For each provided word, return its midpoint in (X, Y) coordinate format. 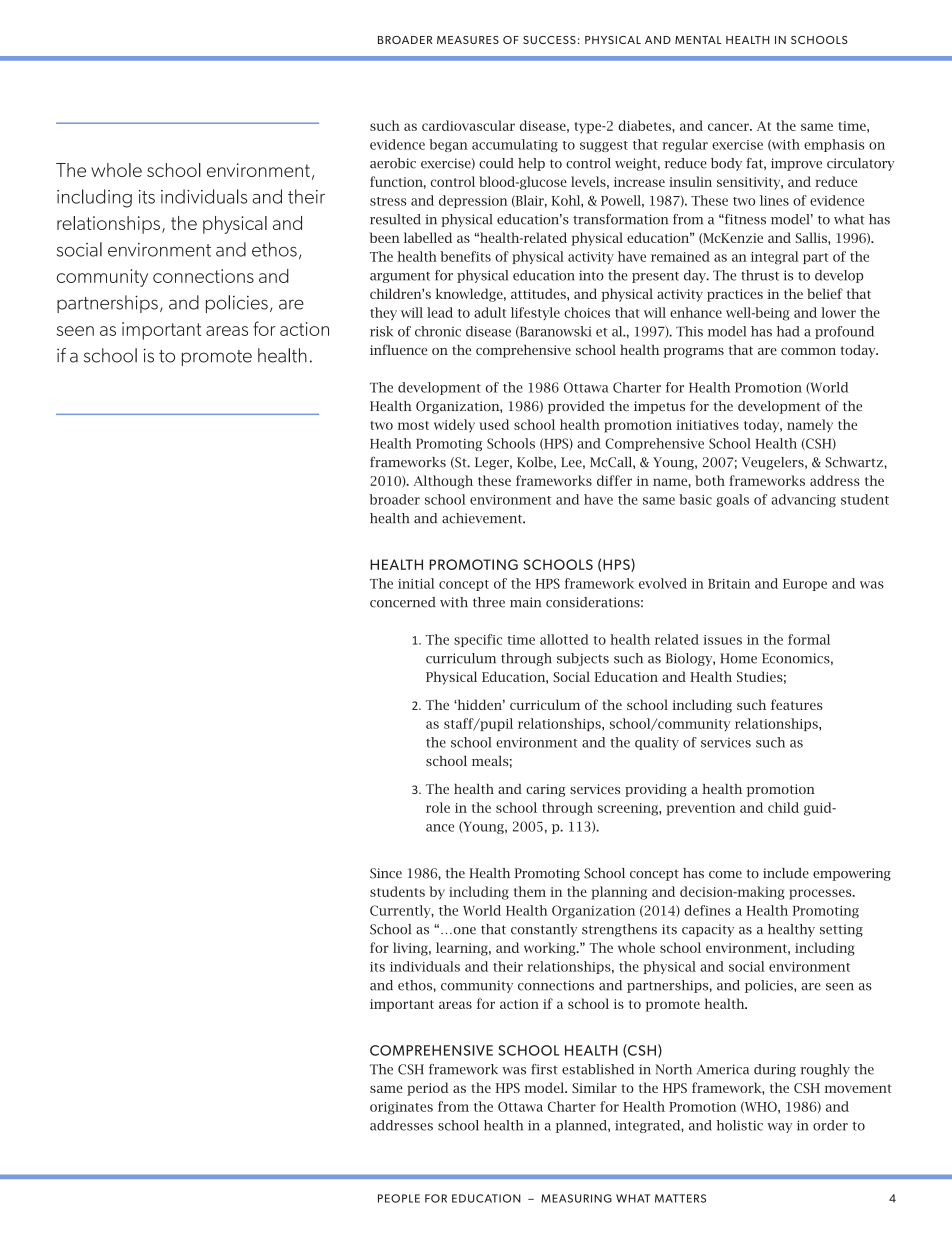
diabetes (645, 125)
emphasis (834, 145)
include (786, 873)
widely (454, 426)
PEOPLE (399, 1198)
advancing (803, 500)
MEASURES (468, 40)
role (438, 807)
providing (656, 790)
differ (614, 480)
